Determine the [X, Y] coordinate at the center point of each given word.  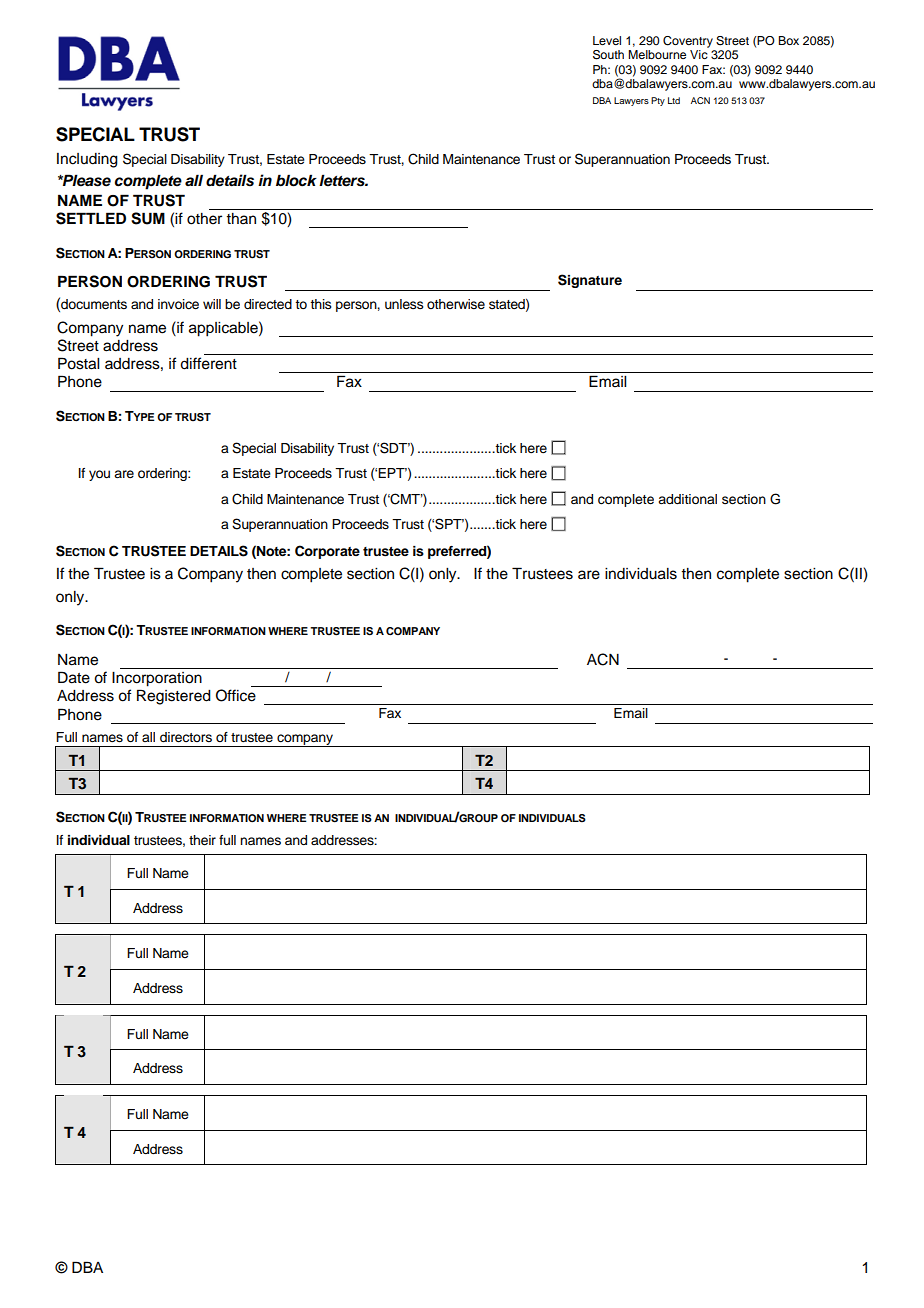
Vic [699, 54]
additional [687, 499]
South [608, 55]
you [99, 475]
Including [87, 160]
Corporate [327, 552]
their [202, 840]
